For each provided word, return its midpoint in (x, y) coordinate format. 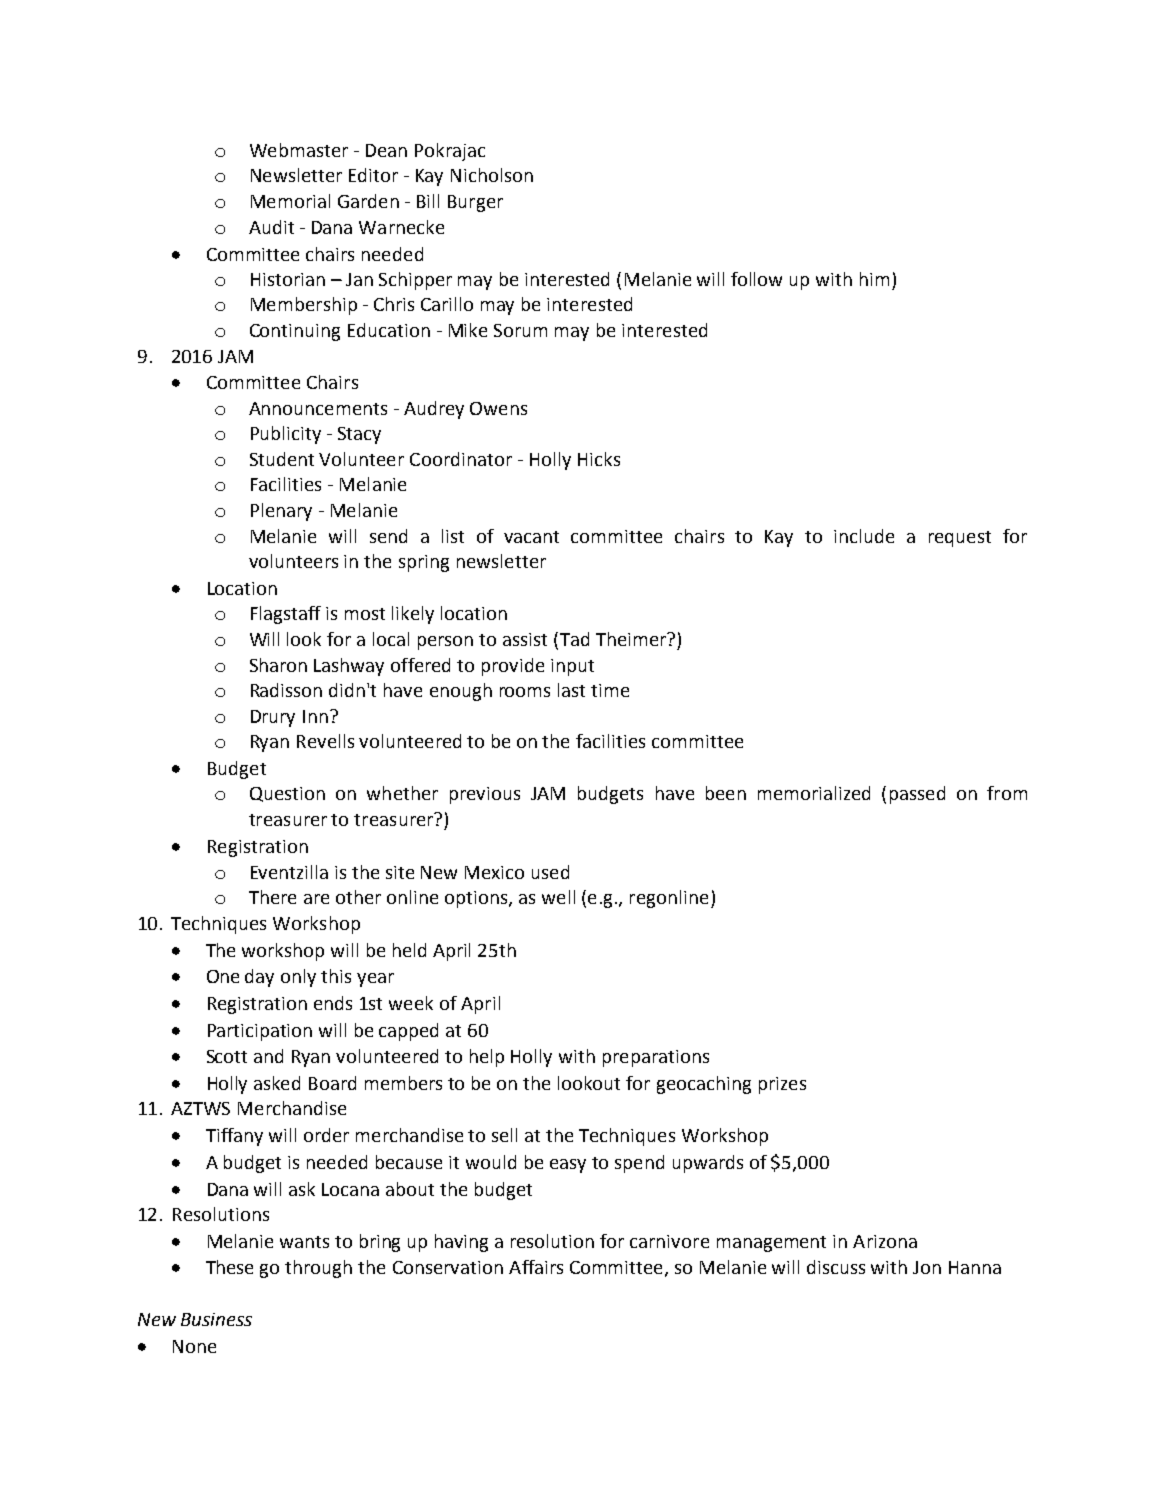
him (874, 279)
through (318, 1269)
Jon (927, 1267)
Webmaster (299, 150)
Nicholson (492, 175)
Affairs (536, 1267)
